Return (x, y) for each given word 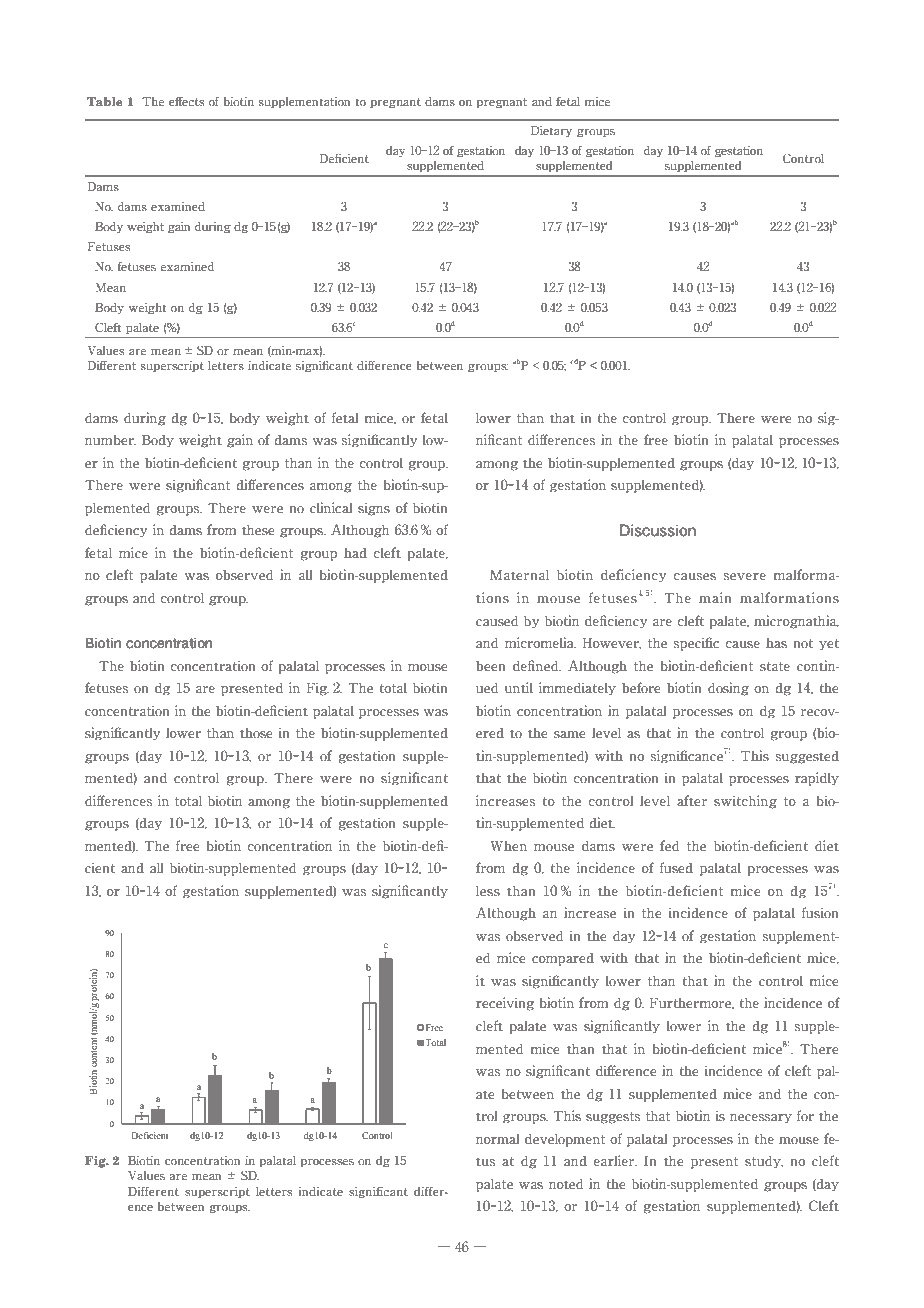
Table (104, 101)
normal (497, 1139)
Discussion (658, 530)
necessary (761, 1118)
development (565, 1140)
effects (187, 101)
